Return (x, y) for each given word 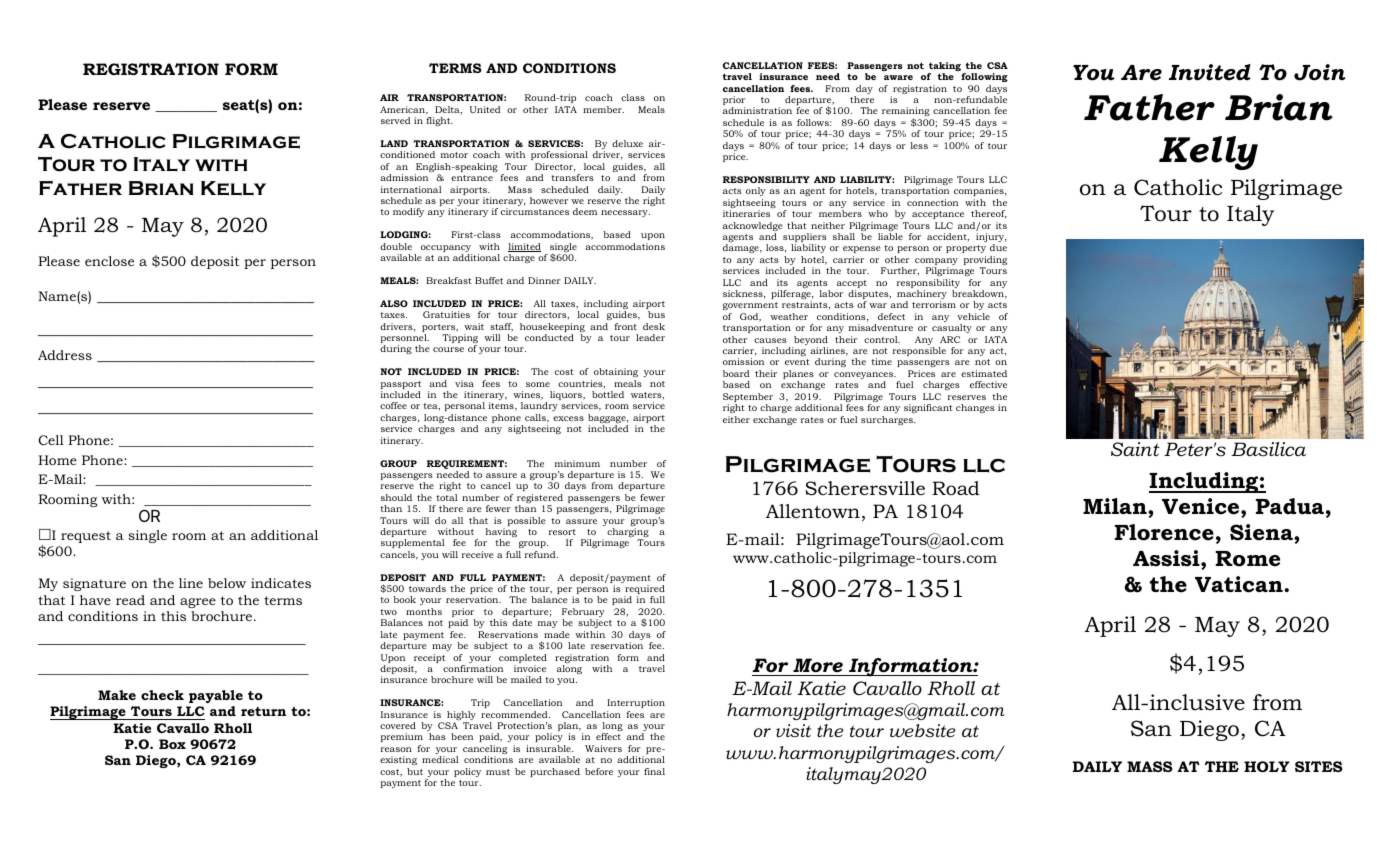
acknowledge (753, 228)
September (748, 399)
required (644, 591)
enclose (109, 261)
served (395, 120)
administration (757, 110)
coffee (393, 405)
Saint (1135, 449)
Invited (1210, 72)
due (998, 247)
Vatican (1239, 584)
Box (172, 744)
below (227, 583)
